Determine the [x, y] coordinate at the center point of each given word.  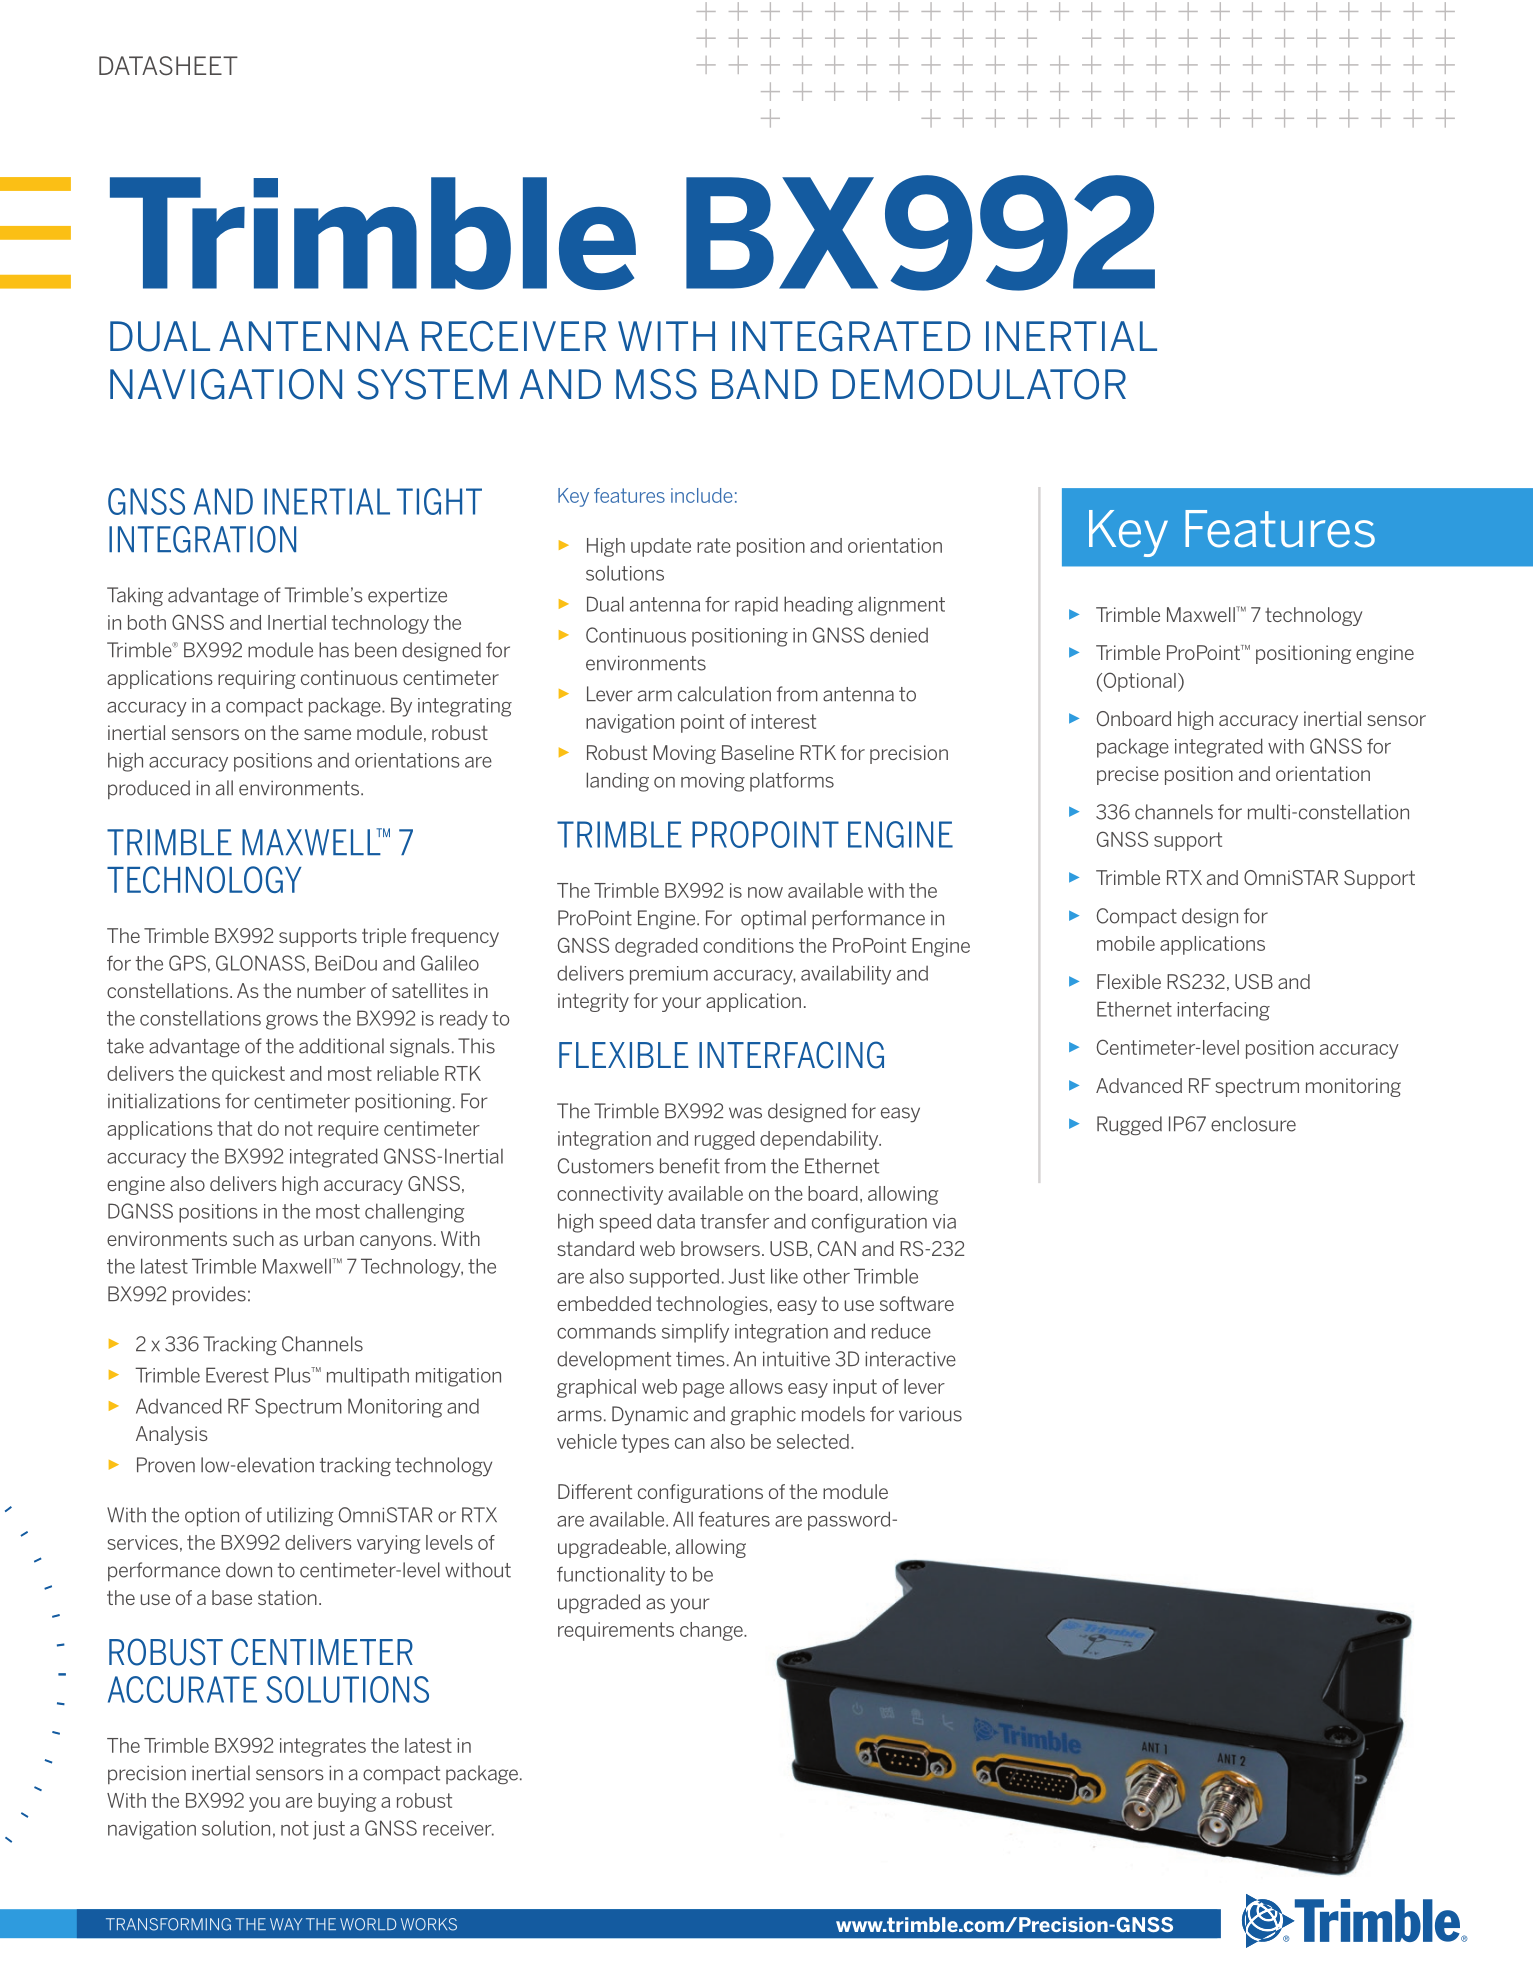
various [930, 1414]
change [712, 1631]
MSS [656, 384]
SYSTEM [432, 384]
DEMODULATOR [979, 384]
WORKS [429, 1924]
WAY [286, 1924]
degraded [656, 947]
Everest [237, 1375]
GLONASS [260, 963]
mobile [1126, 943]
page [703, 1390]
